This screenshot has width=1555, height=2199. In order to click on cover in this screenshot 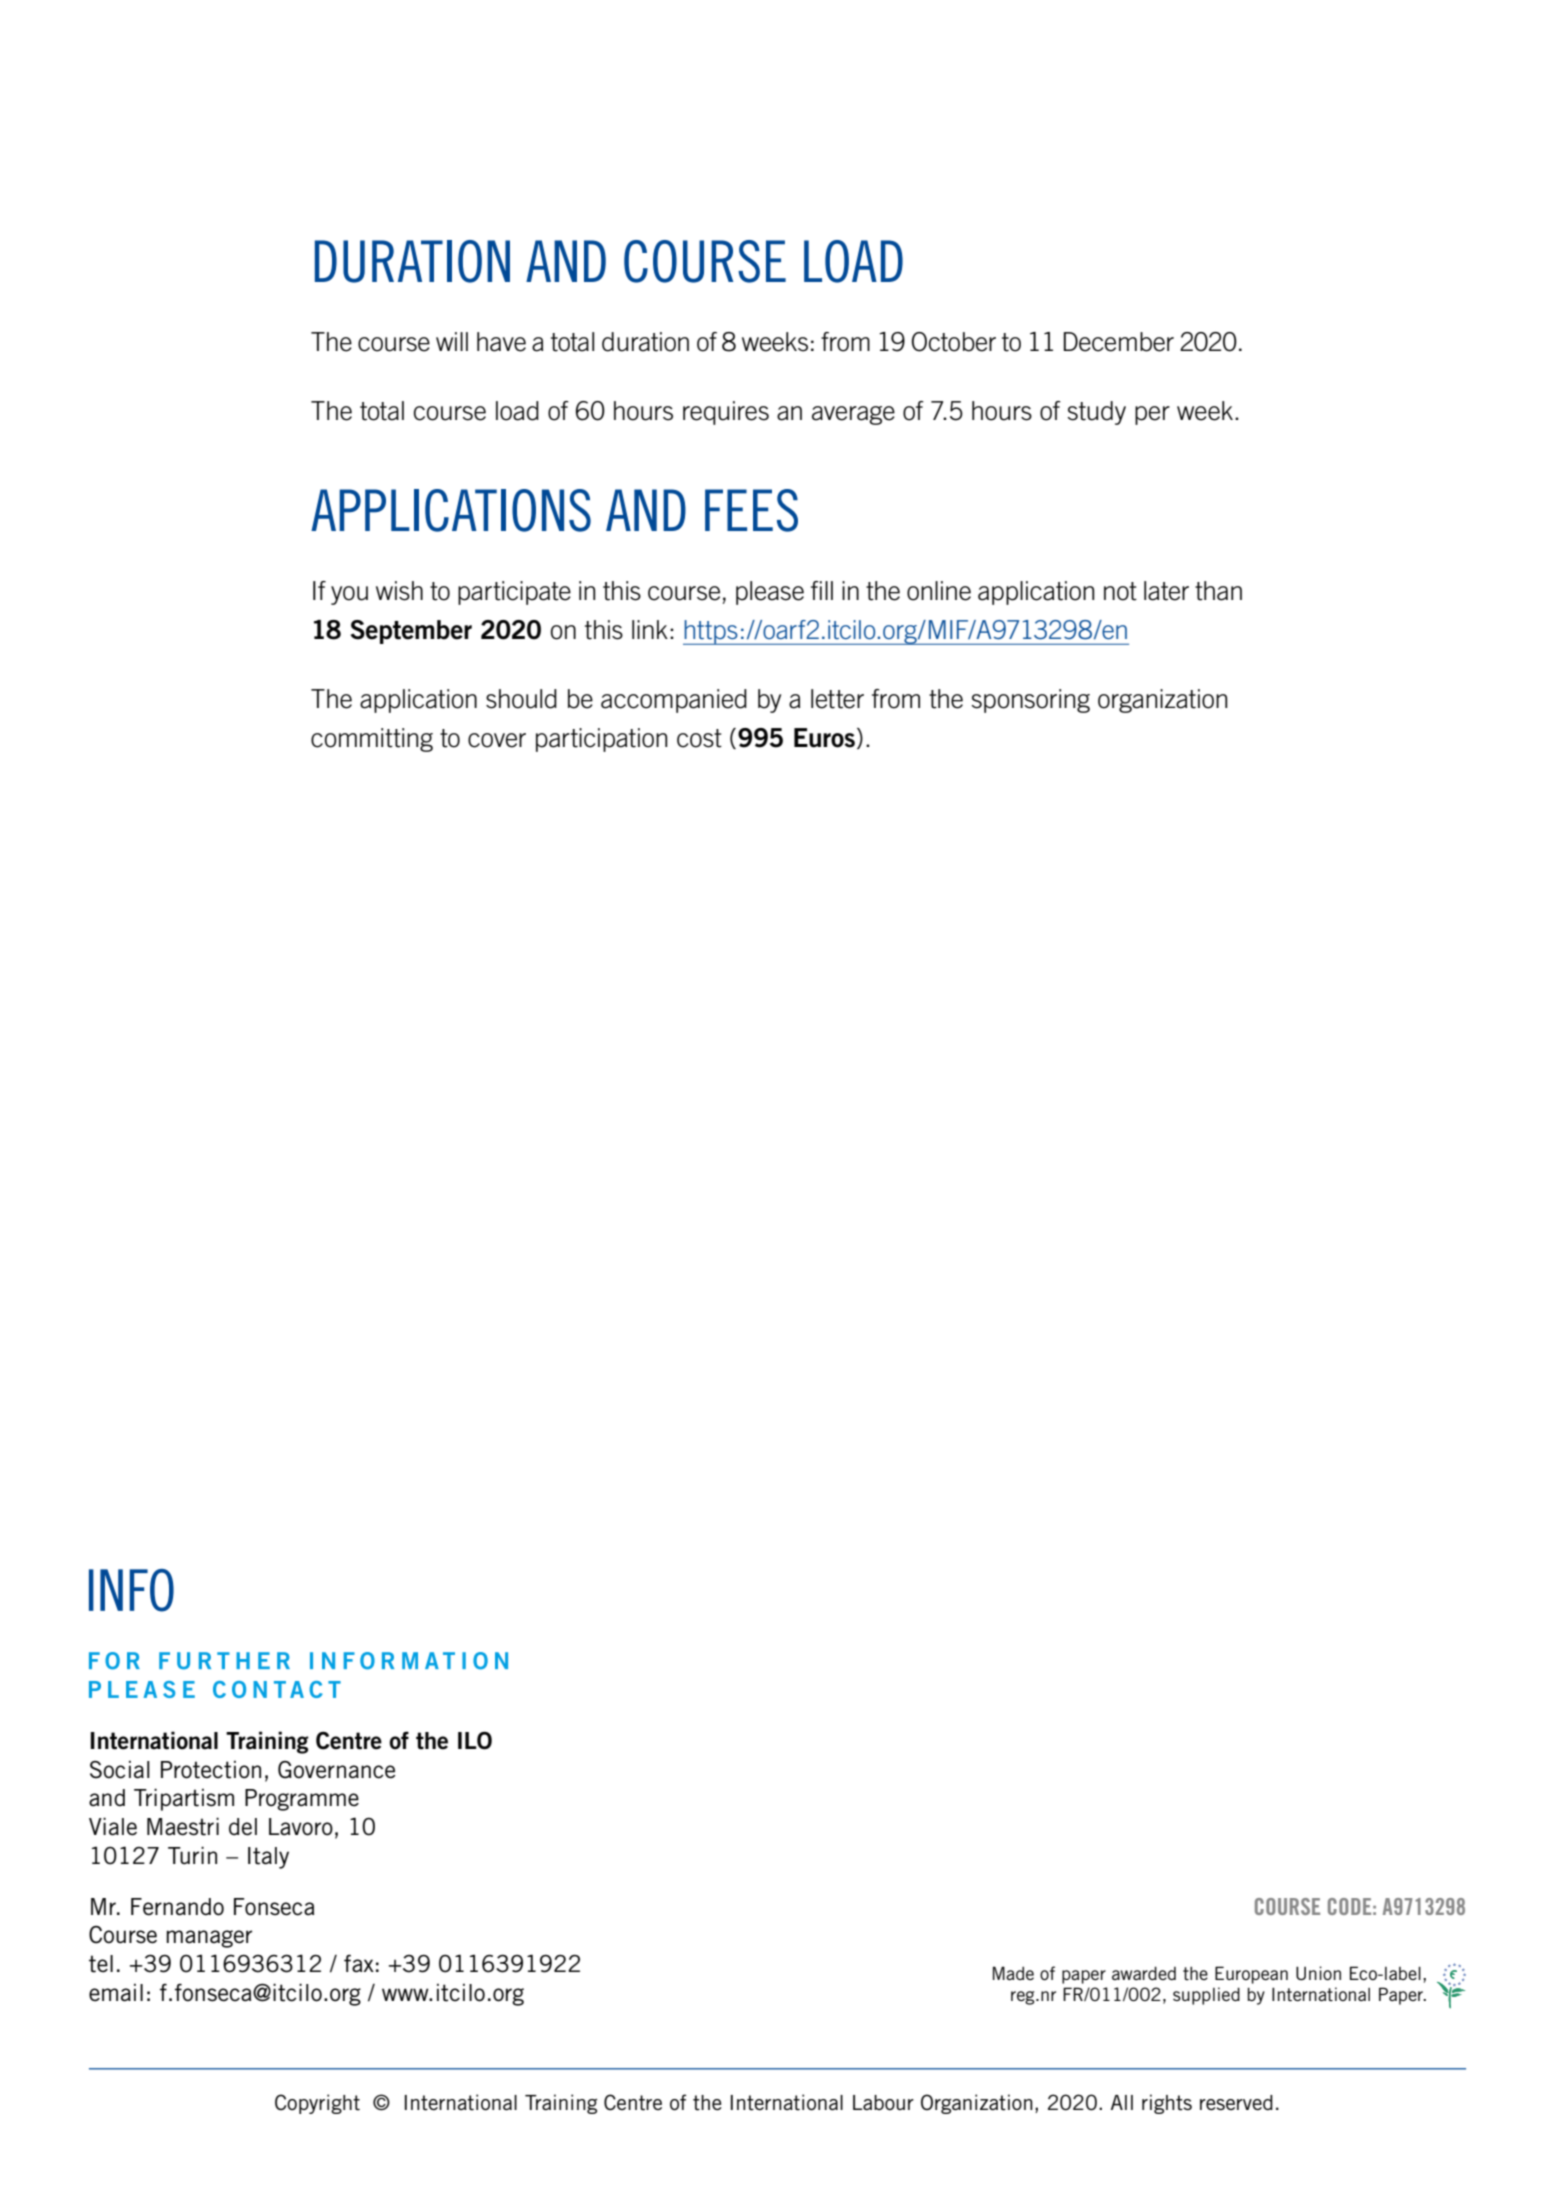, I will do `click(497, 740)`.
